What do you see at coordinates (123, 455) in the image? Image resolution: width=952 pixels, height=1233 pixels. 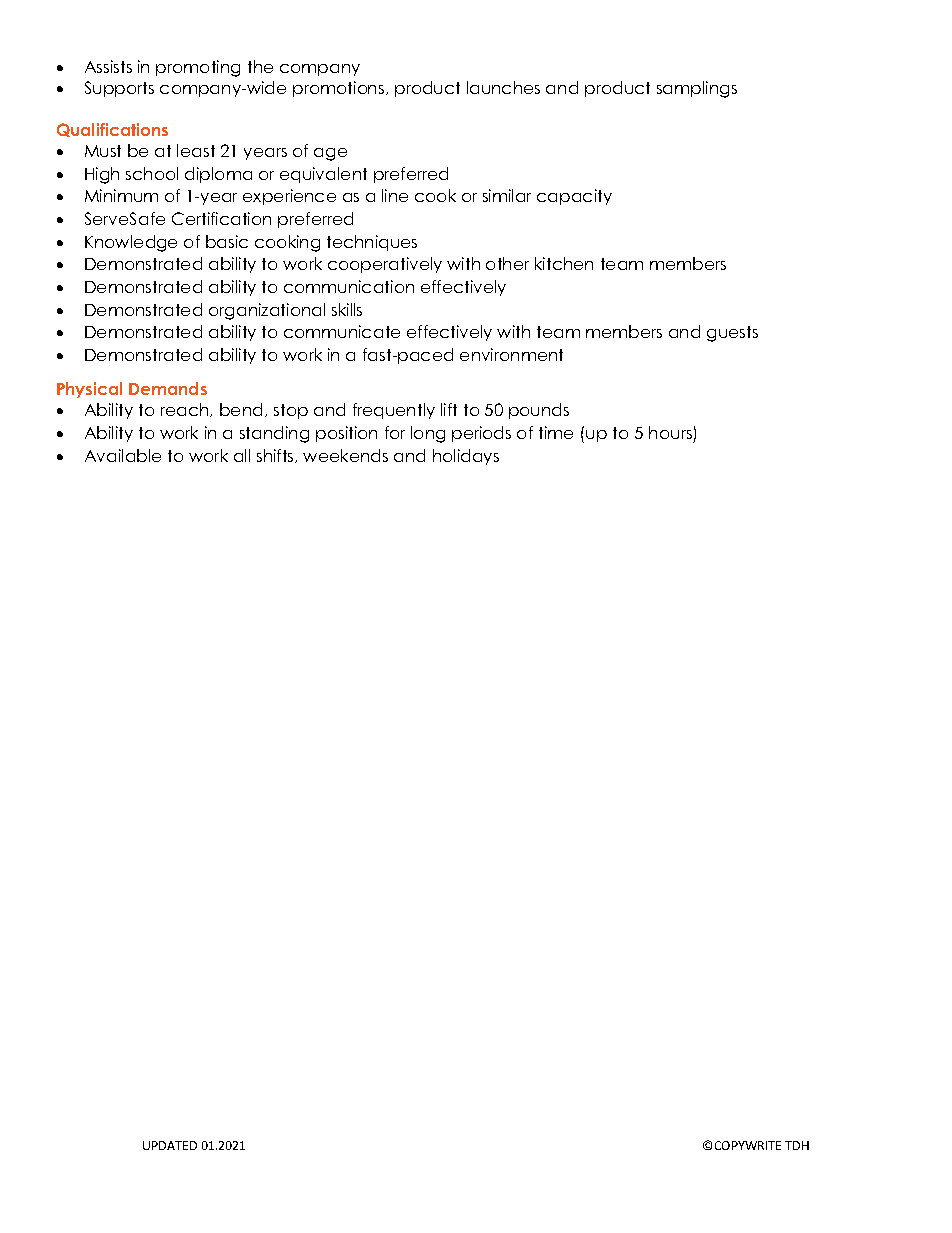 I see `Available` at bounding box center [123, 455].
